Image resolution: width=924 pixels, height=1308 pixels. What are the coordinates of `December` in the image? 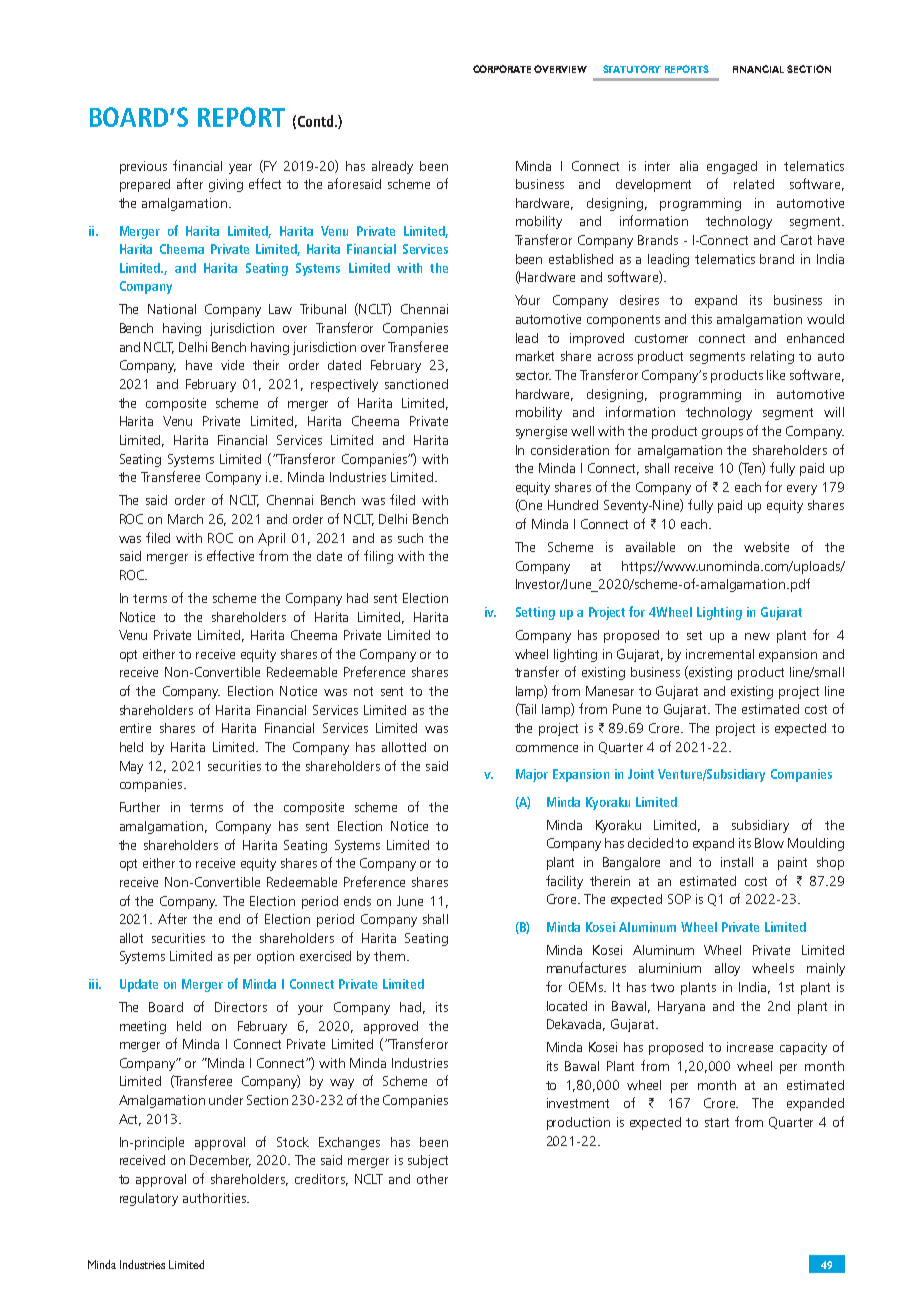 It's located at (220, 1161).
